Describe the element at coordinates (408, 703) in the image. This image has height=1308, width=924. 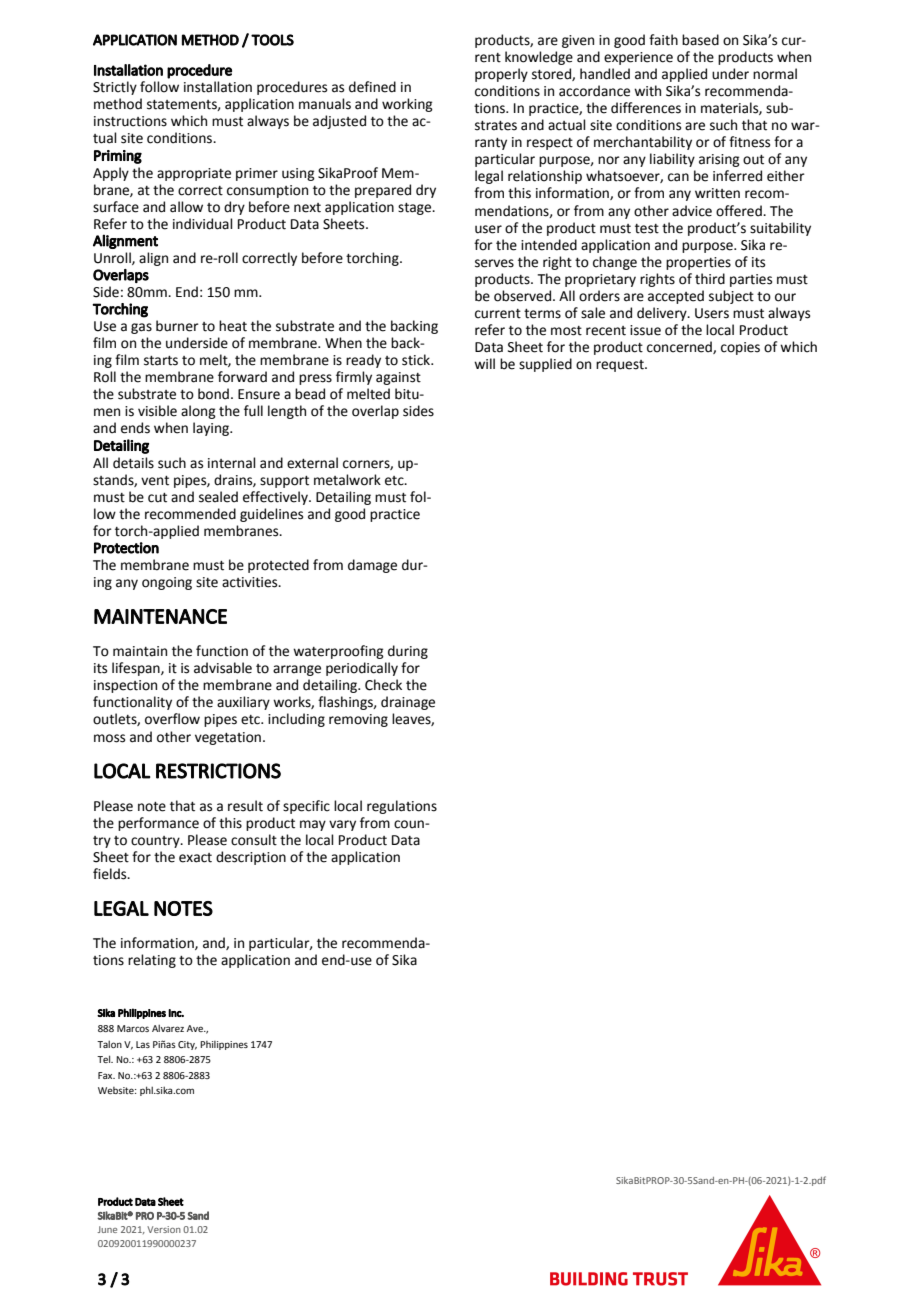
I see `drainage` at that location.
